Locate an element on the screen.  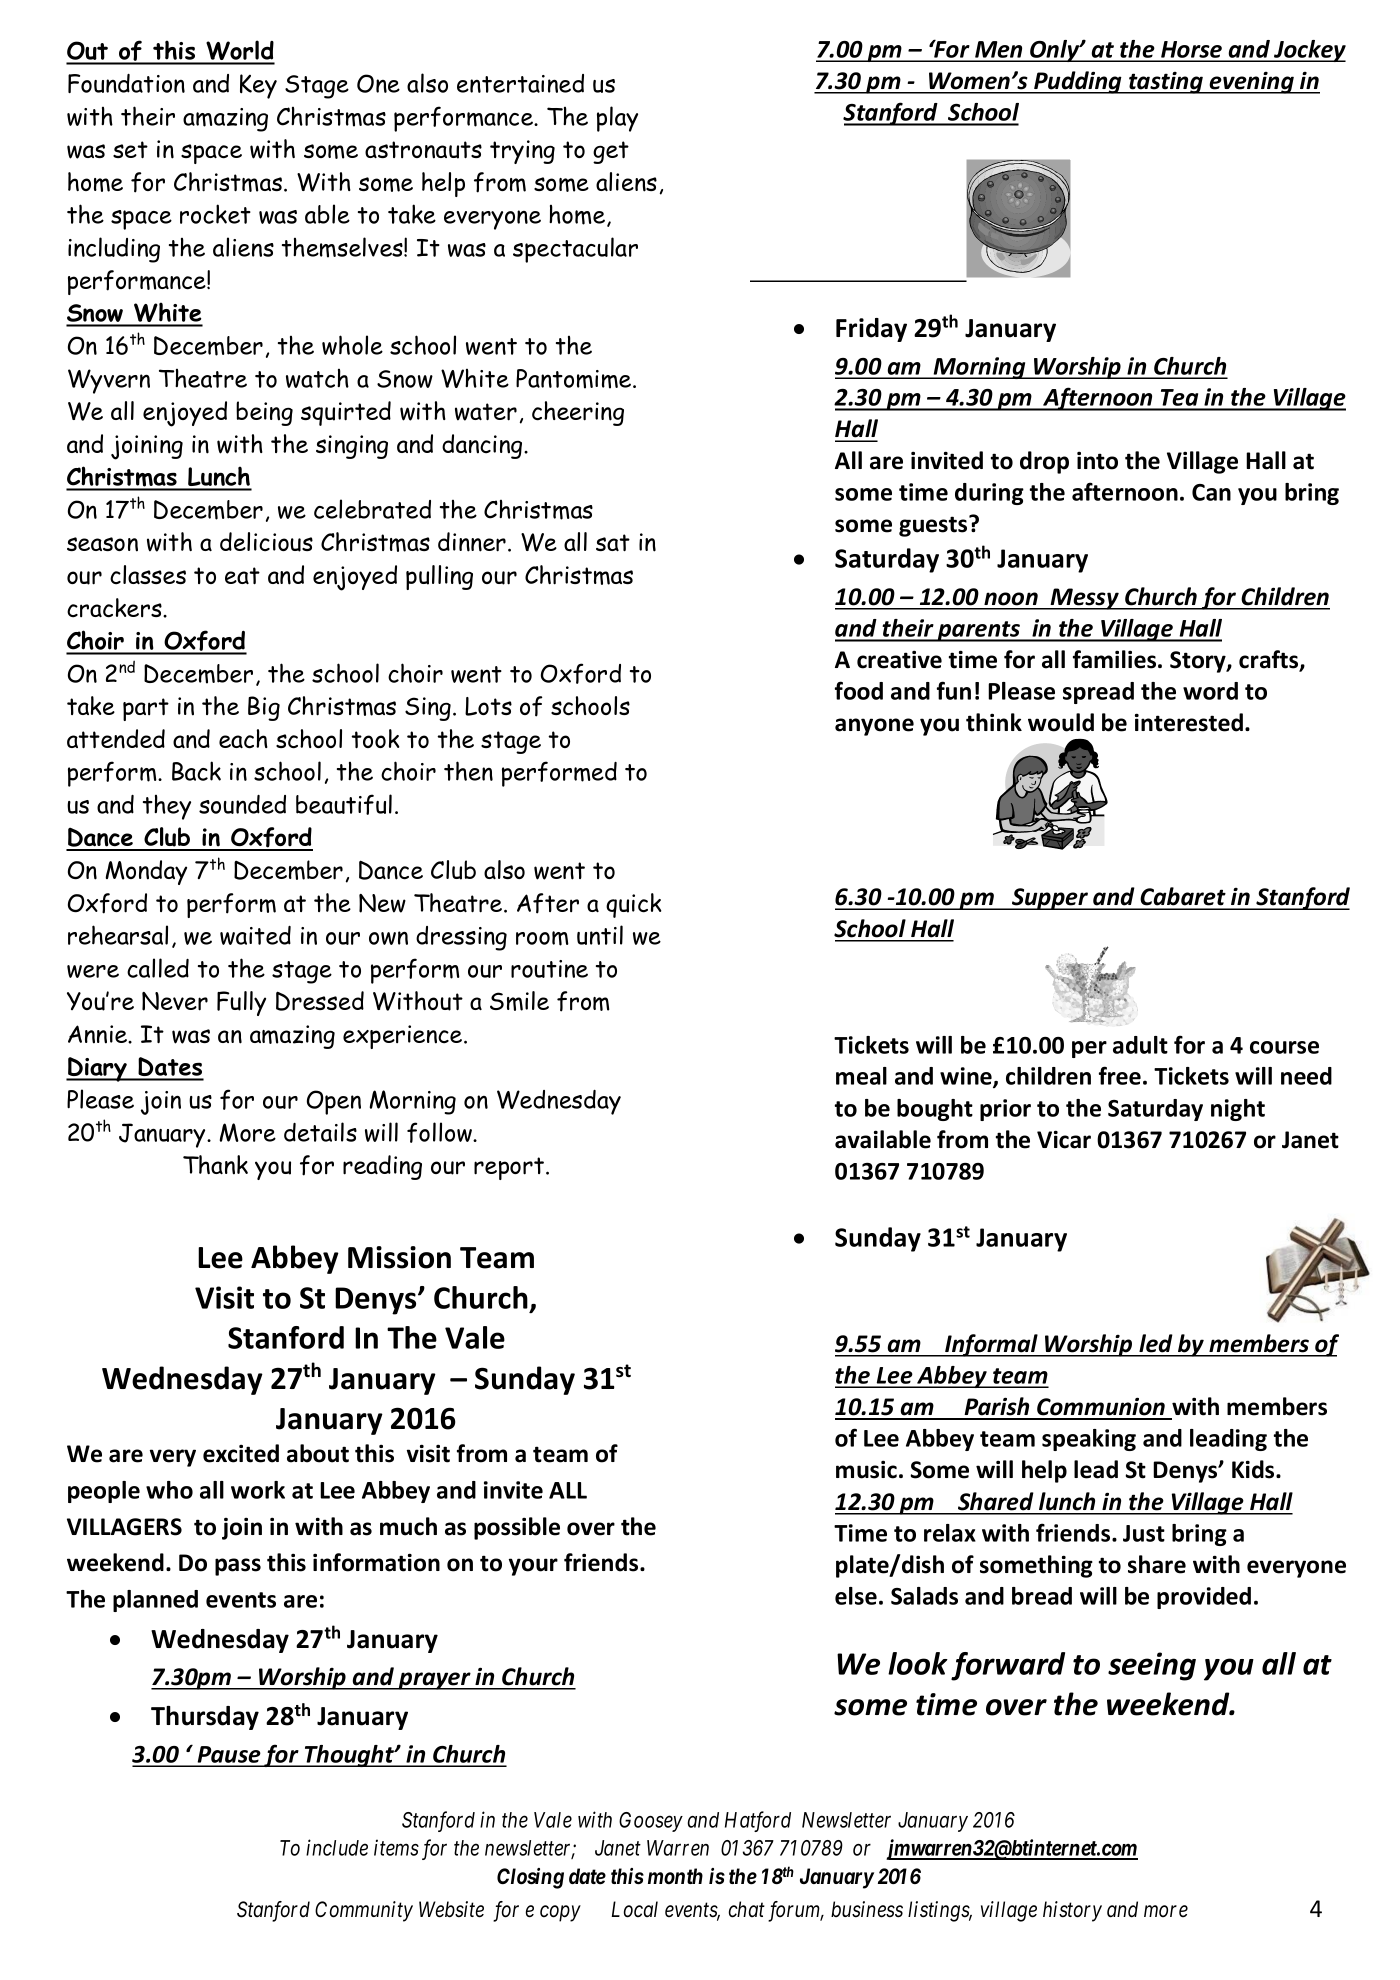
include is located at coordinates (337, 1847).
